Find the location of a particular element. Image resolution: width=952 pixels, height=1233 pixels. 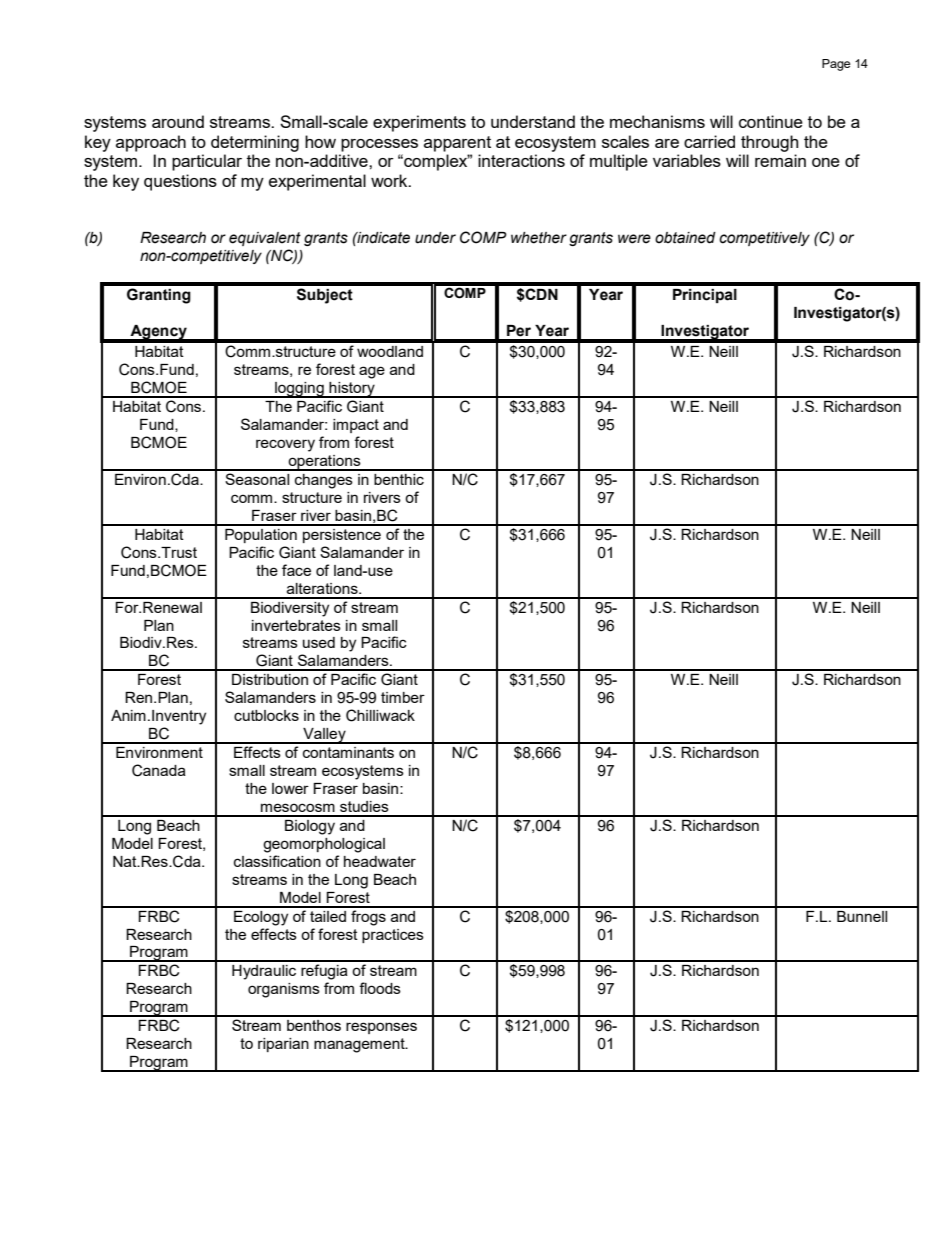

floods is located at coordinates (380, 988).
